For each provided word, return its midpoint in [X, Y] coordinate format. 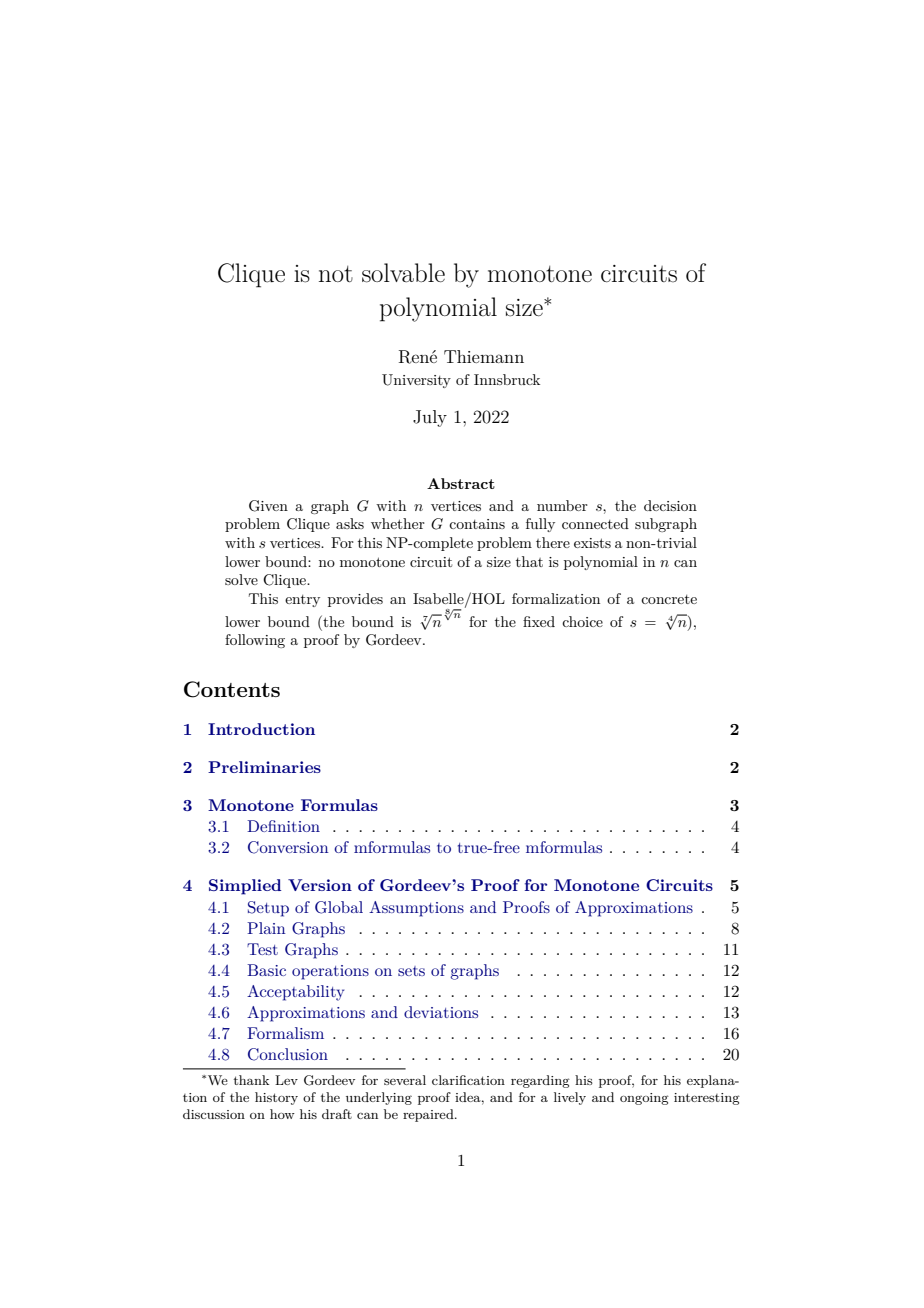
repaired [429, 1115]
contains [477, 524]
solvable [403, 273]
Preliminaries [264, 767]
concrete [669, 599]
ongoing [644, 1099]
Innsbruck [507, 379]
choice [582, 621]
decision [670, 505]
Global [339, 907]
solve [241, 579]
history [276, 1098]
